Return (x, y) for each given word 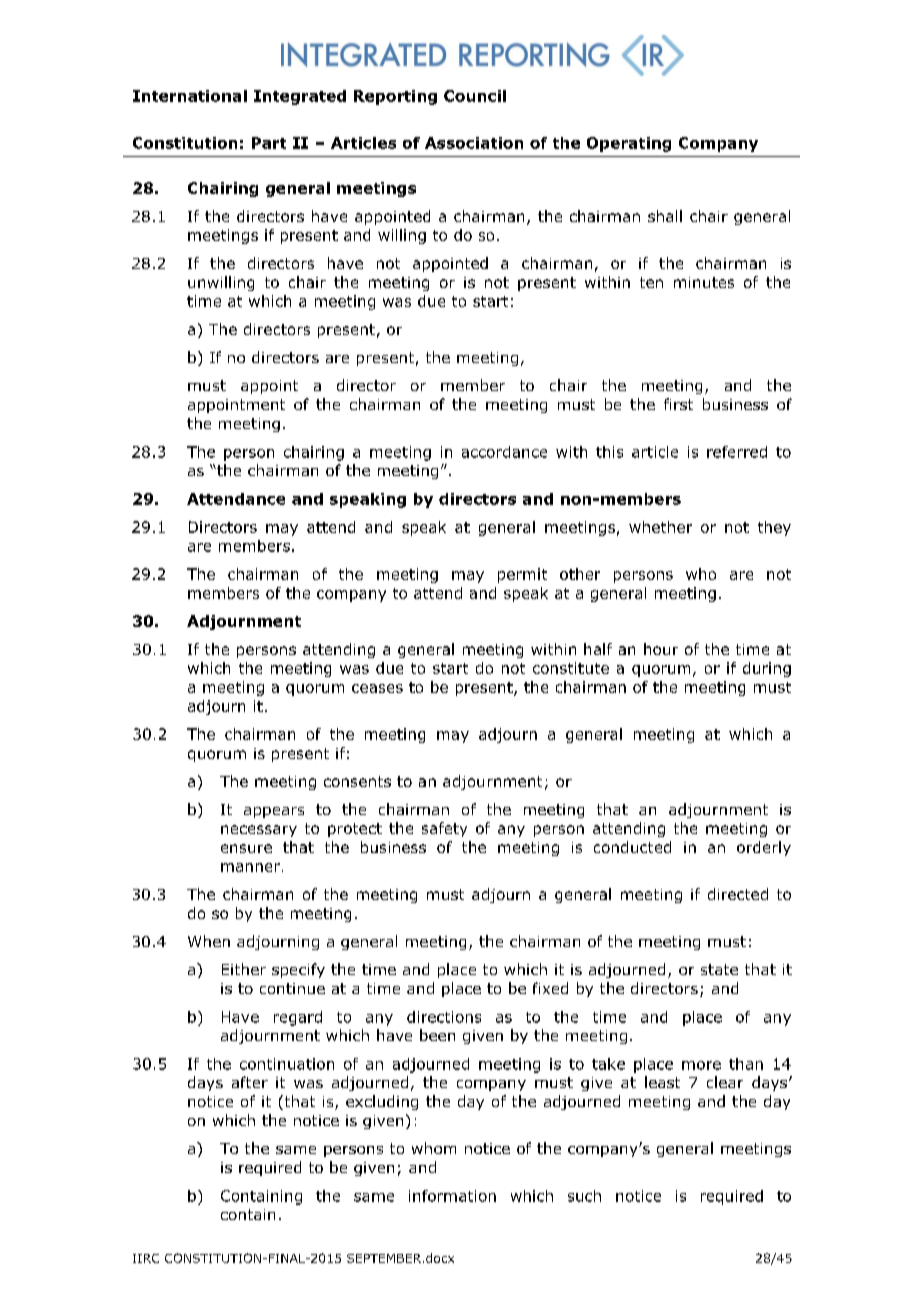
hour (661, 649)
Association (474, 143)
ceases (377, 688)
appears (274, 812)
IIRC (146, 1258)
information (452, 1196)
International (190, 96)
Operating (629, 144)
